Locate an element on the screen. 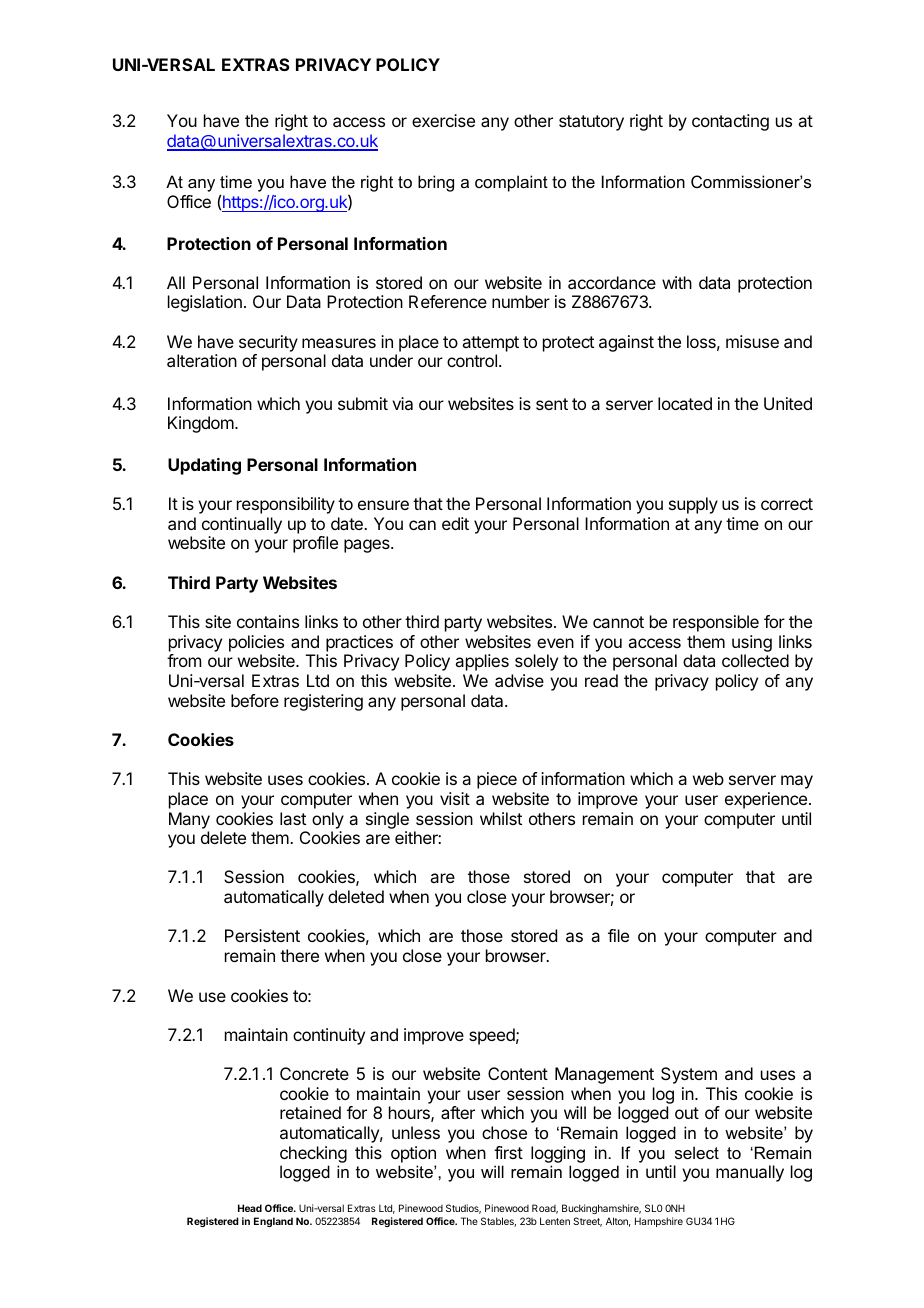 The height and width of the screenshot is (1308, 924). collected is located at coordinates (755, 660).
